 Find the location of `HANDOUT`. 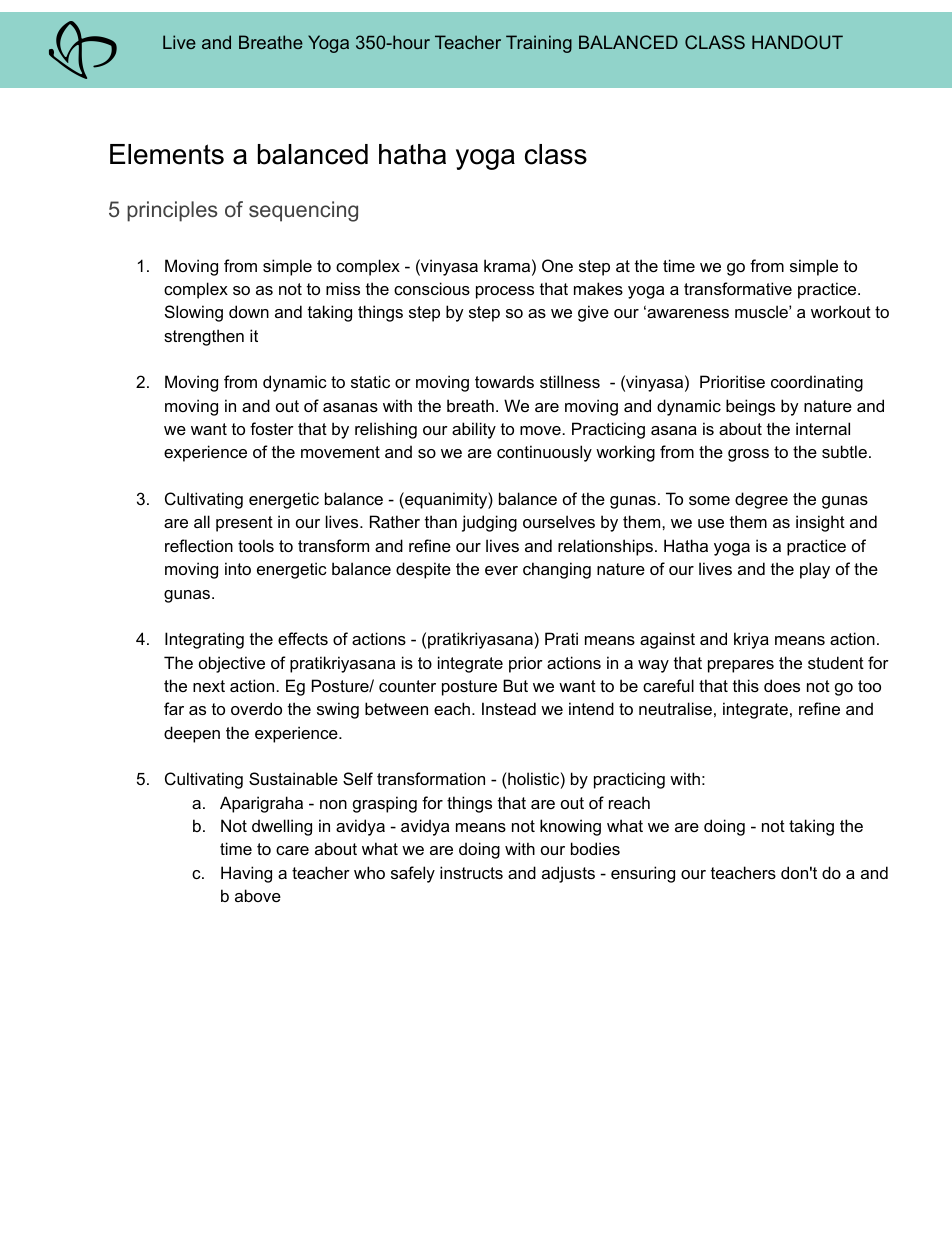

HANDOUT is located at coordinates (797, 42).
